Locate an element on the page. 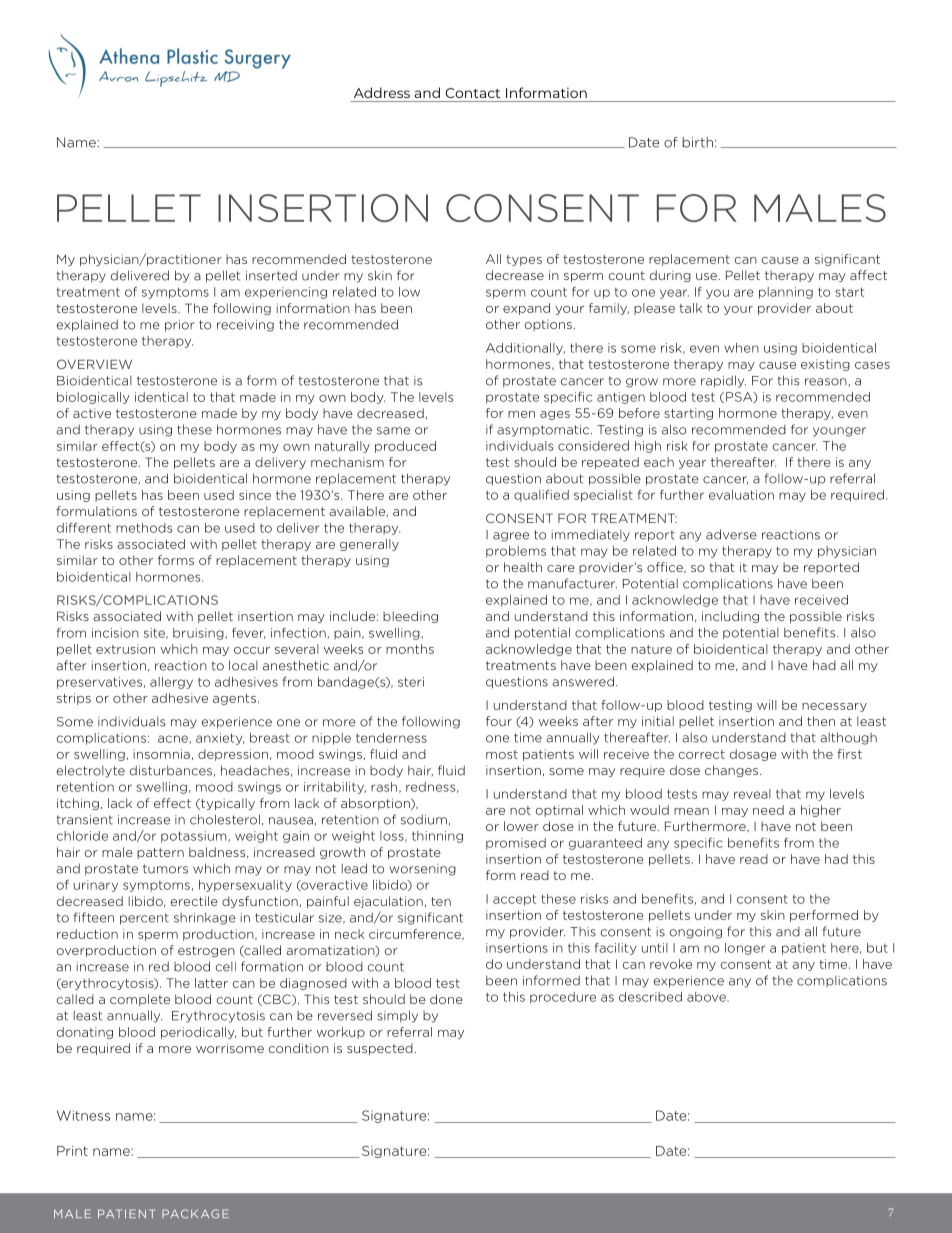  birth is located at coordinates (697, 142).
